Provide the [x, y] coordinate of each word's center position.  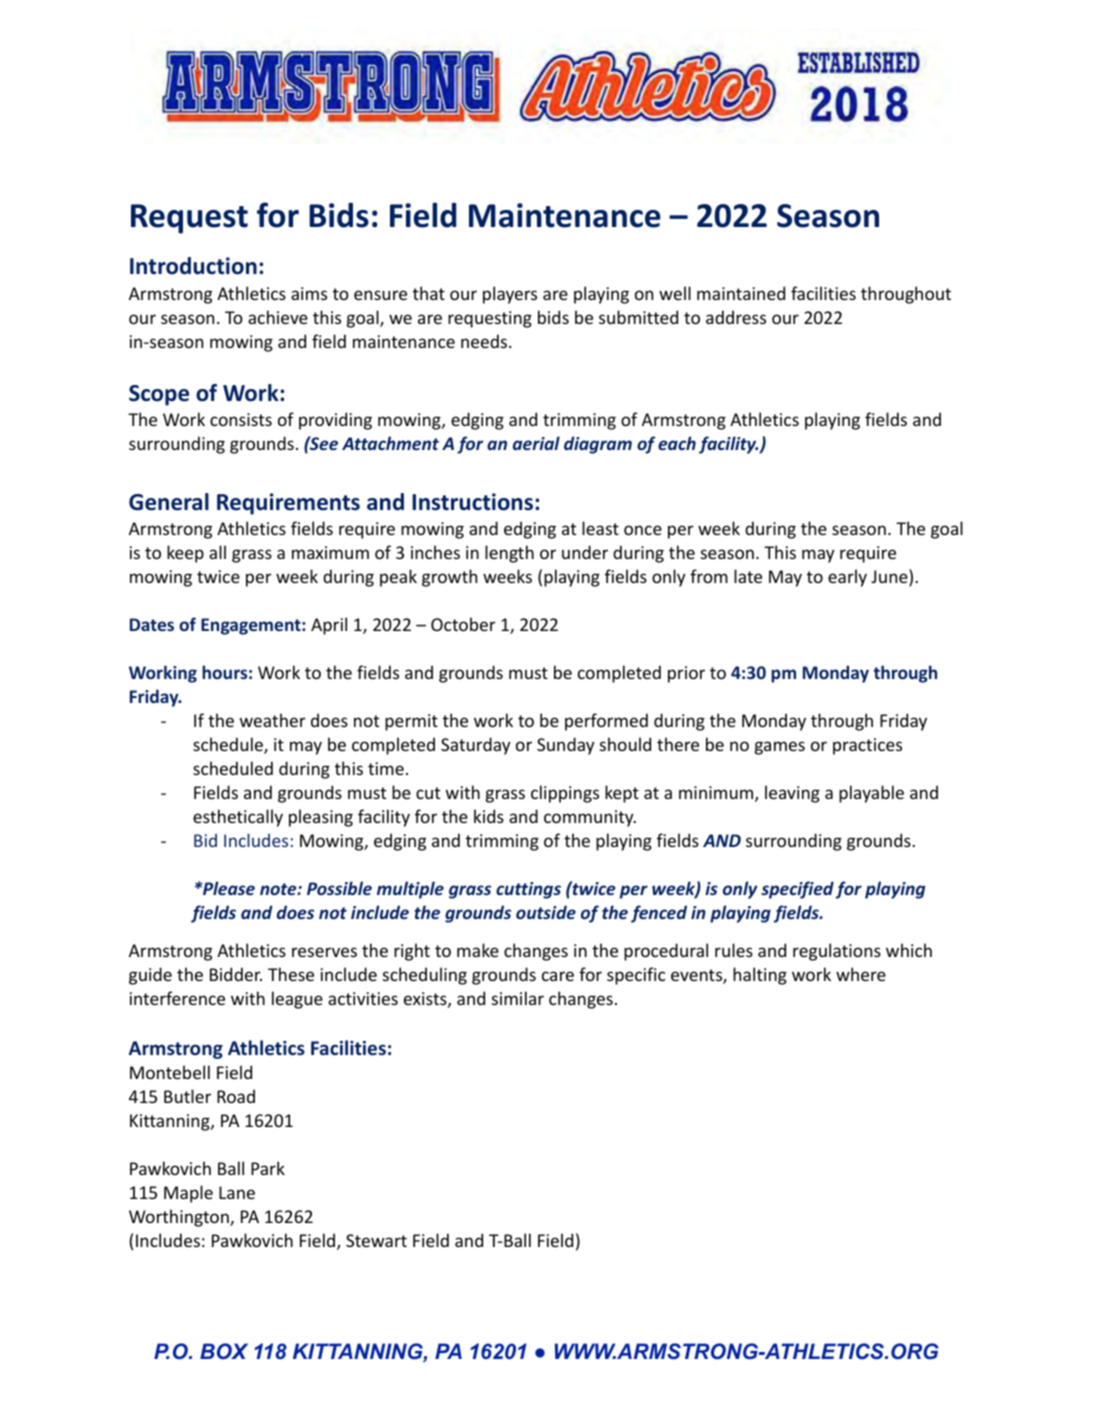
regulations [837, 952]
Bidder [236, 974]
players [510, 295]
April [329, 626]
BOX [224, 1351]
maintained [741, 293]
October [463, 624]
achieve [278, 317]
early [847, 578]
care [558, 976]
